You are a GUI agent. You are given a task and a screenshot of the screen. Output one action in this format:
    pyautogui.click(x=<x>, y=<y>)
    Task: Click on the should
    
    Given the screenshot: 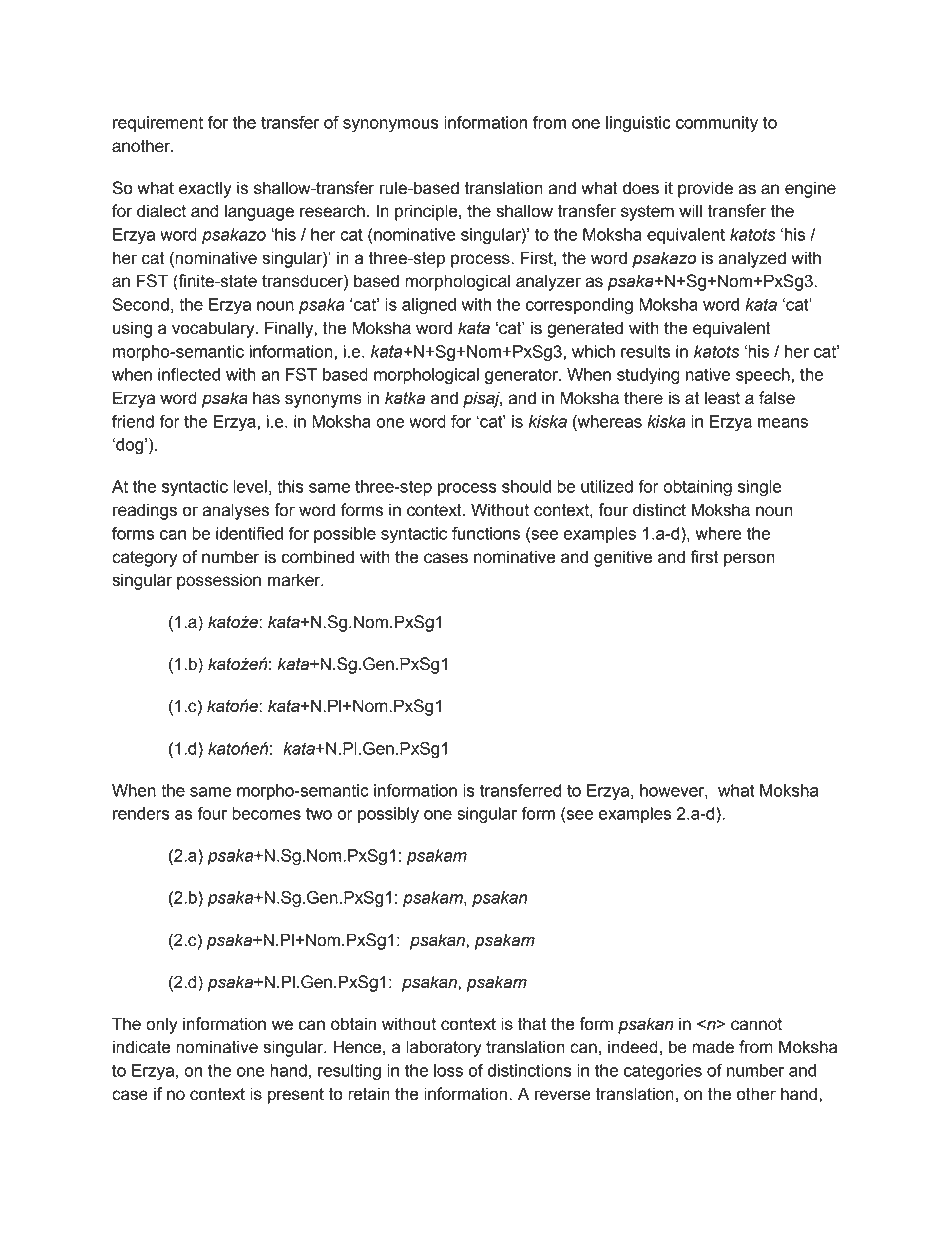 What is the action you would take?
    pyautogui.click(x=526, y=486)
